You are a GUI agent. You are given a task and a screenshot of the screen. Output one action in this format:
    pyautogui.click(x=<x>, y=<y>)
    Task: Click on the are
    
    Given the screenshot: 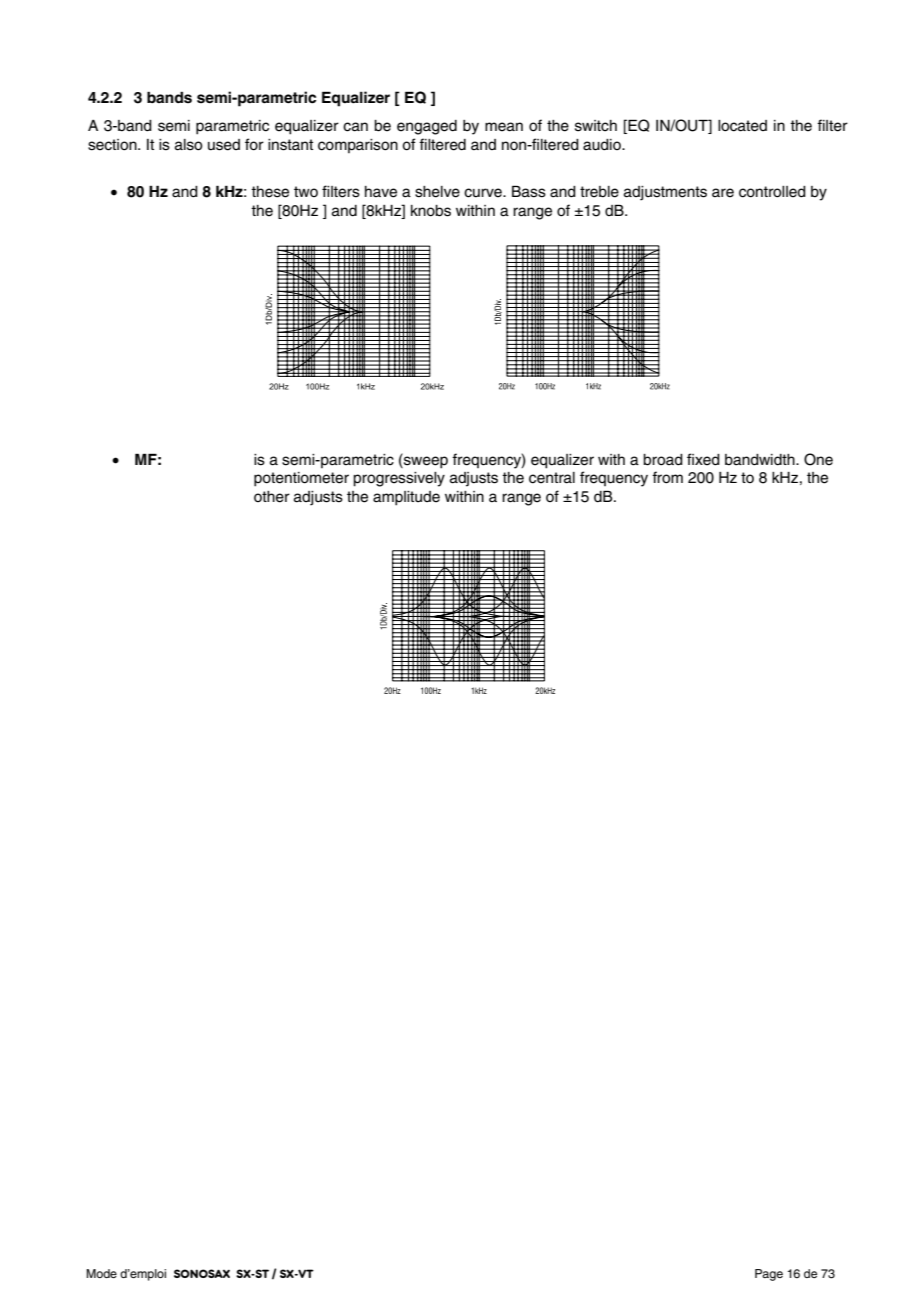 What is the action you would take?
    pyautogui.click(x=723, y=193)
